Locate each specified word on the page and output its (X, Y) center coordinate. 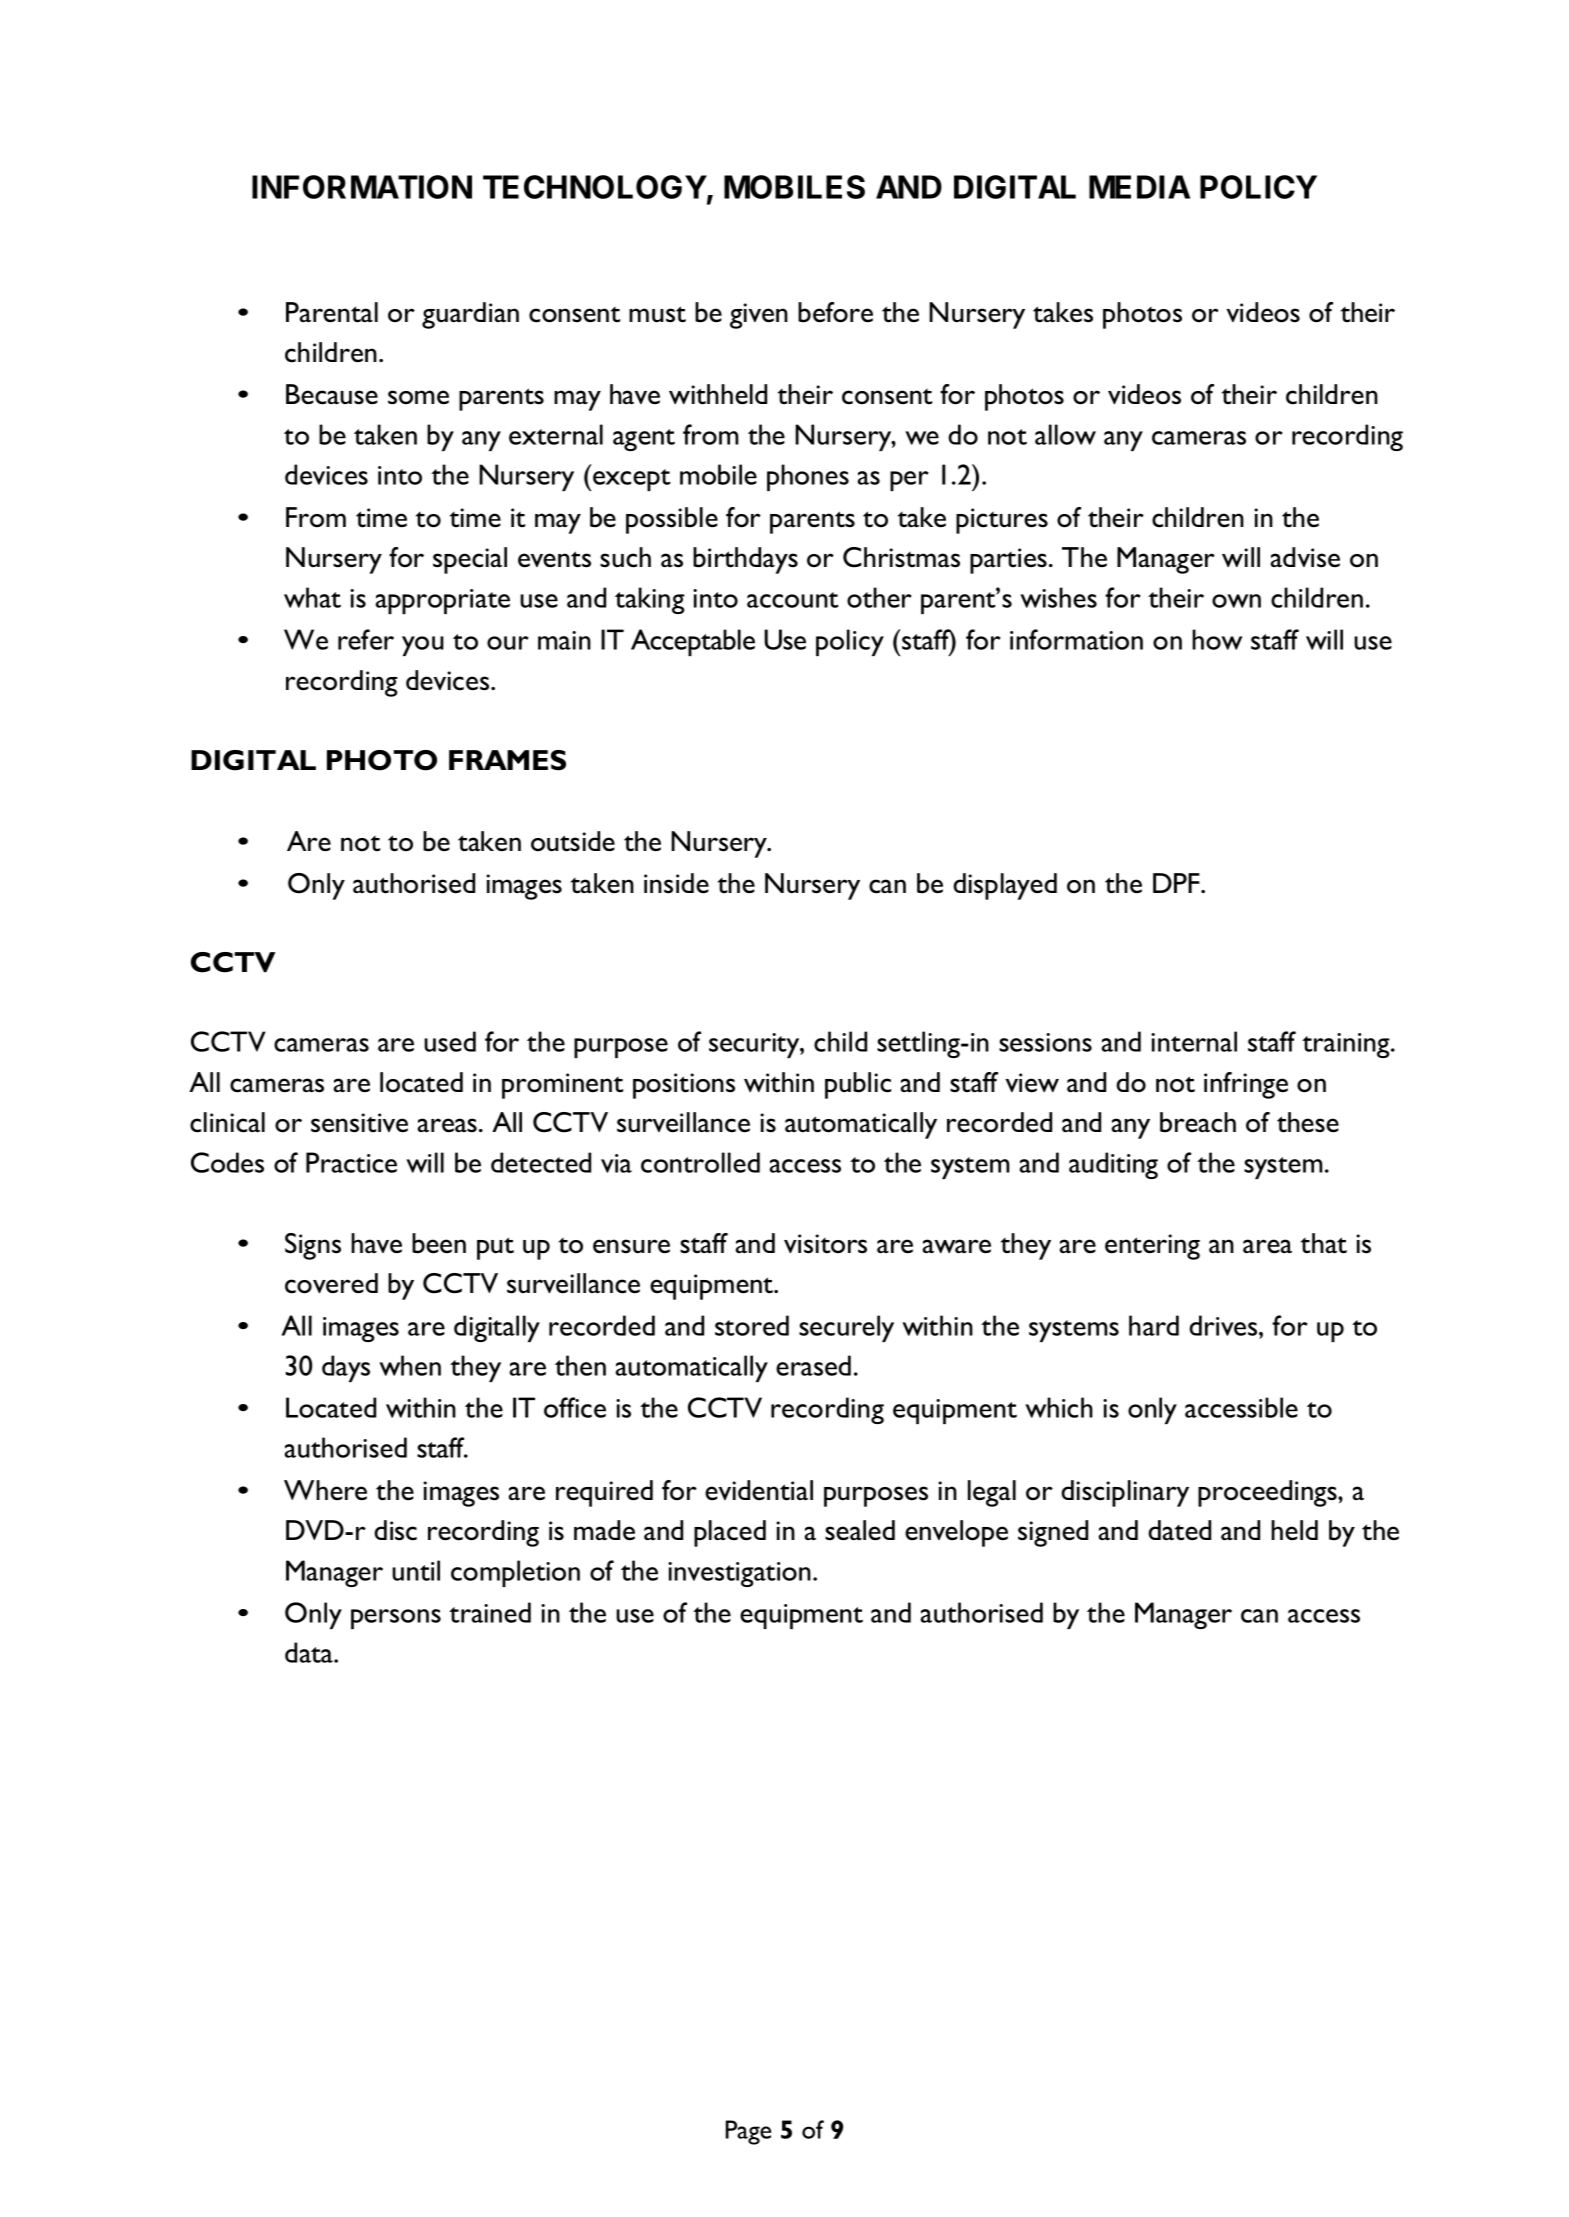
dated (1179, 1530)
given (759, 316)
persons (396, 1619)
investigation (739, 1574)
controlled (700, 1162)
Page (748, 2132)
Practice (351, 1162)
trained (490, 1612)
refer (366, 639)
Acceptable (693, 642)
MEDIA (1139, 187)
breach (1198, 1122)
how (1217, 639)
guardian (470, 315)
